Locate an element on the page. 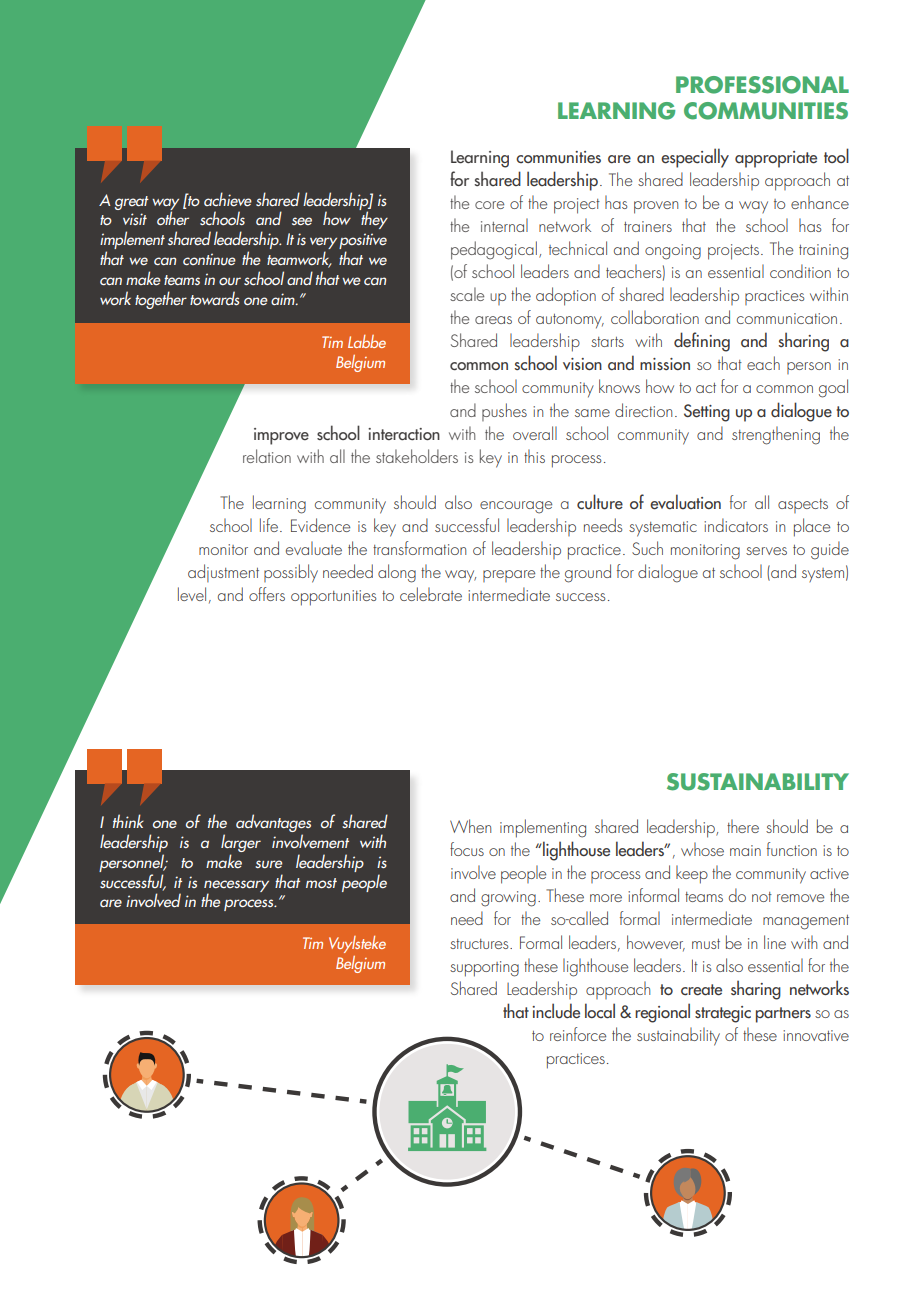 The width and height of the image is (924, 1308). there is located at coordinates (743, 826).
